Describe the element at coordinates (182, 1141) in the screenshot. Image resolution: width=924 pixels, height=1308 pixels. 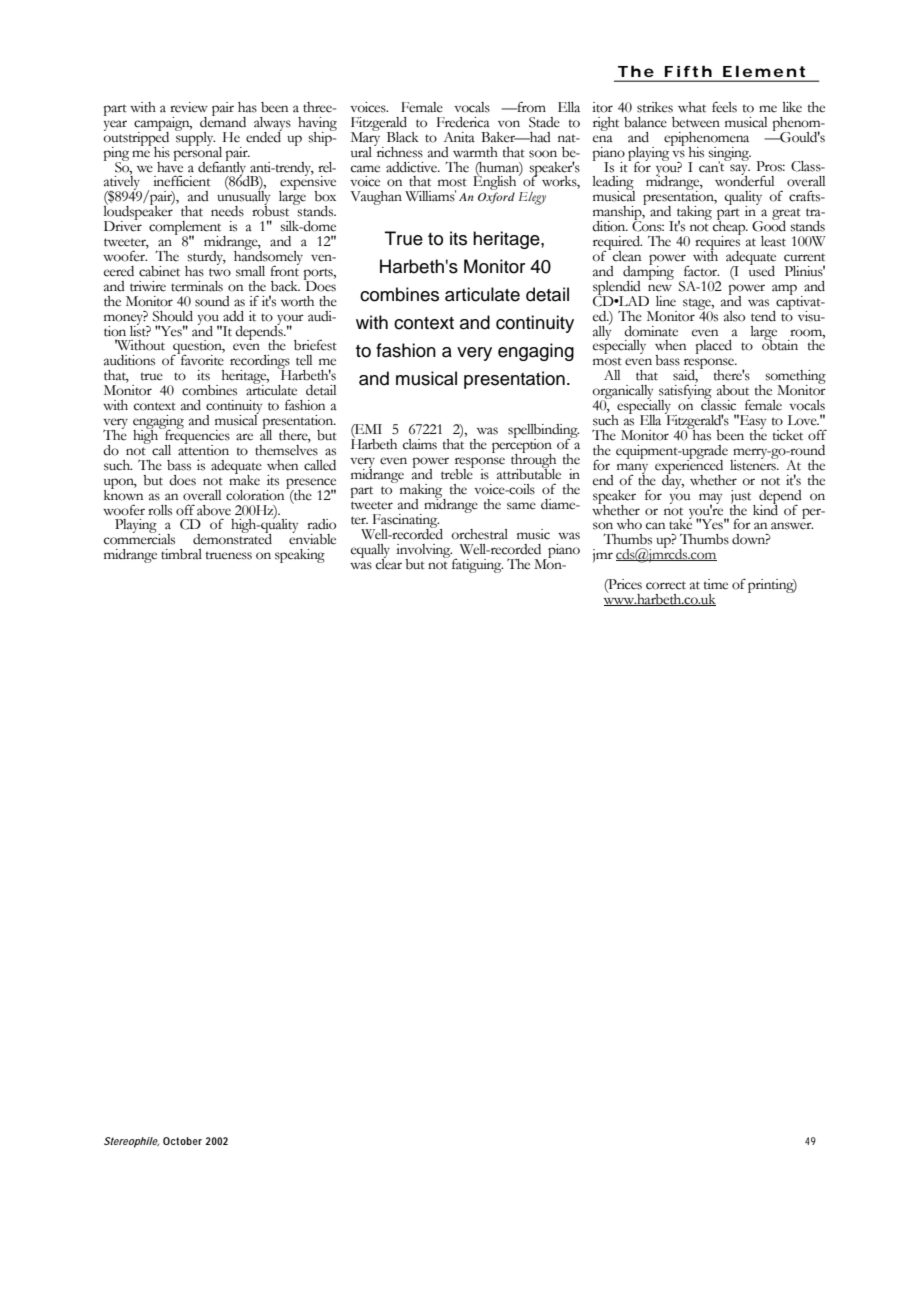
I see `October` at that location.
